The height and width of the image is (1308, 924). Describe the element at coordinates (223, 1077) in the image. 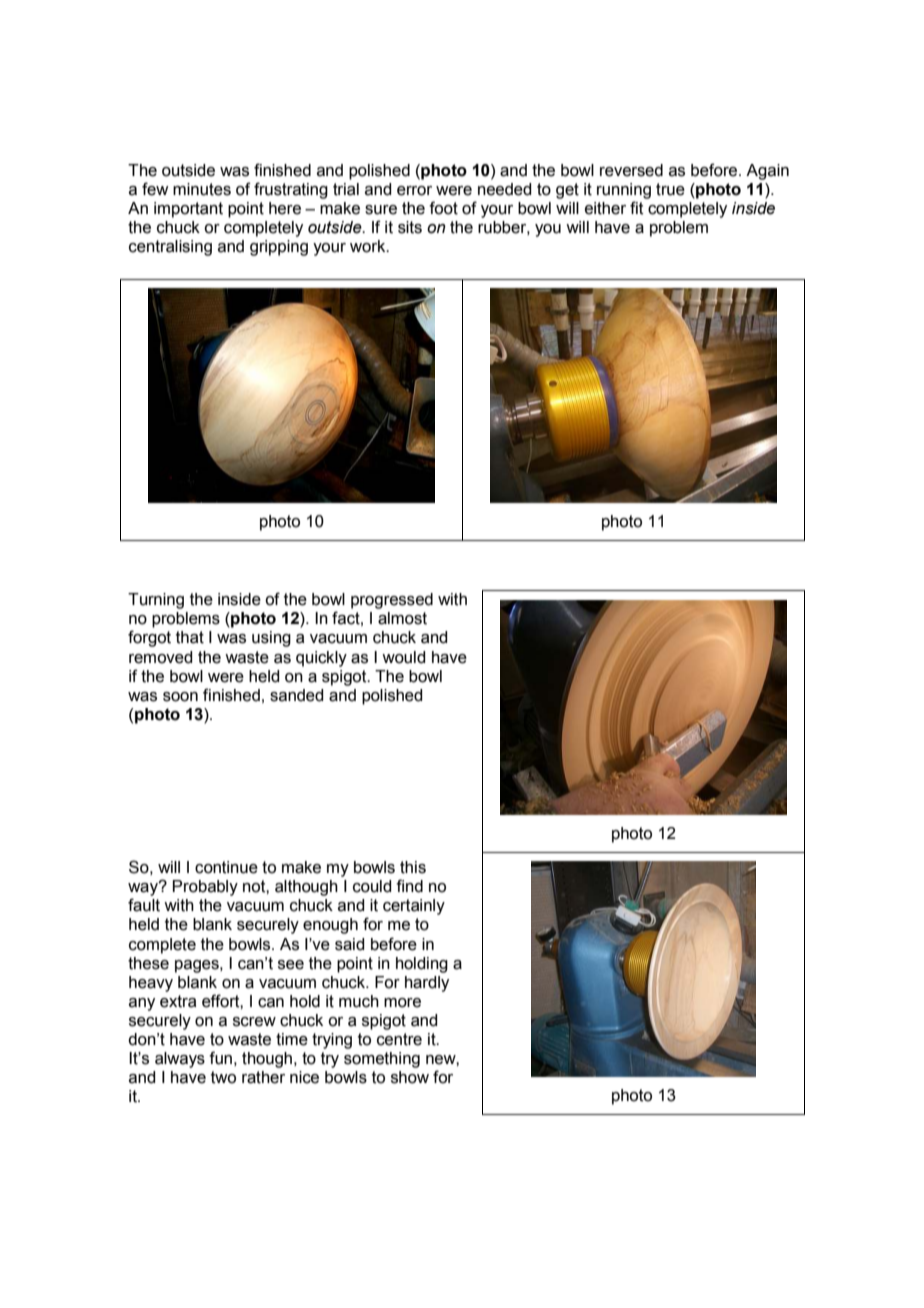

I see `two` at that location.
